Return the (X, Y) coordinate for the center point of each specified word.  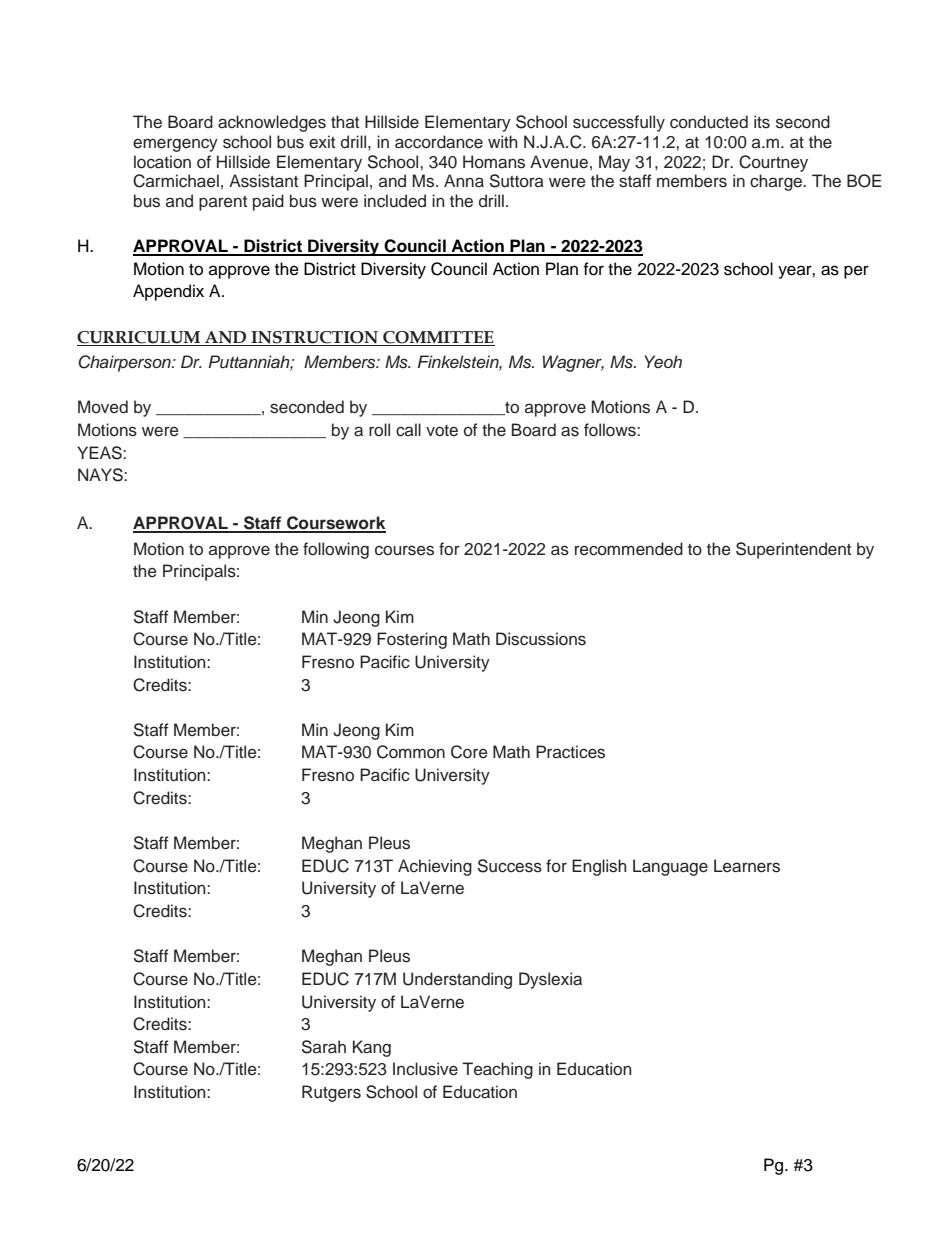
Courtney (773, 163)
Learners (747, 866)
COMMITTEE (438, 337)
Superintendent (793, 550)
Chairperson (125, 363)
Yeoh (663, 361)
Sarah (324, 1047)
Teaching (498, 1070)
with (503, 141)
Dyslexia (550, 980)
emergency (175, 145)
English (599, 867)
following (336, 550)
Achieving (435, 867)
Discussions (541, 639)
